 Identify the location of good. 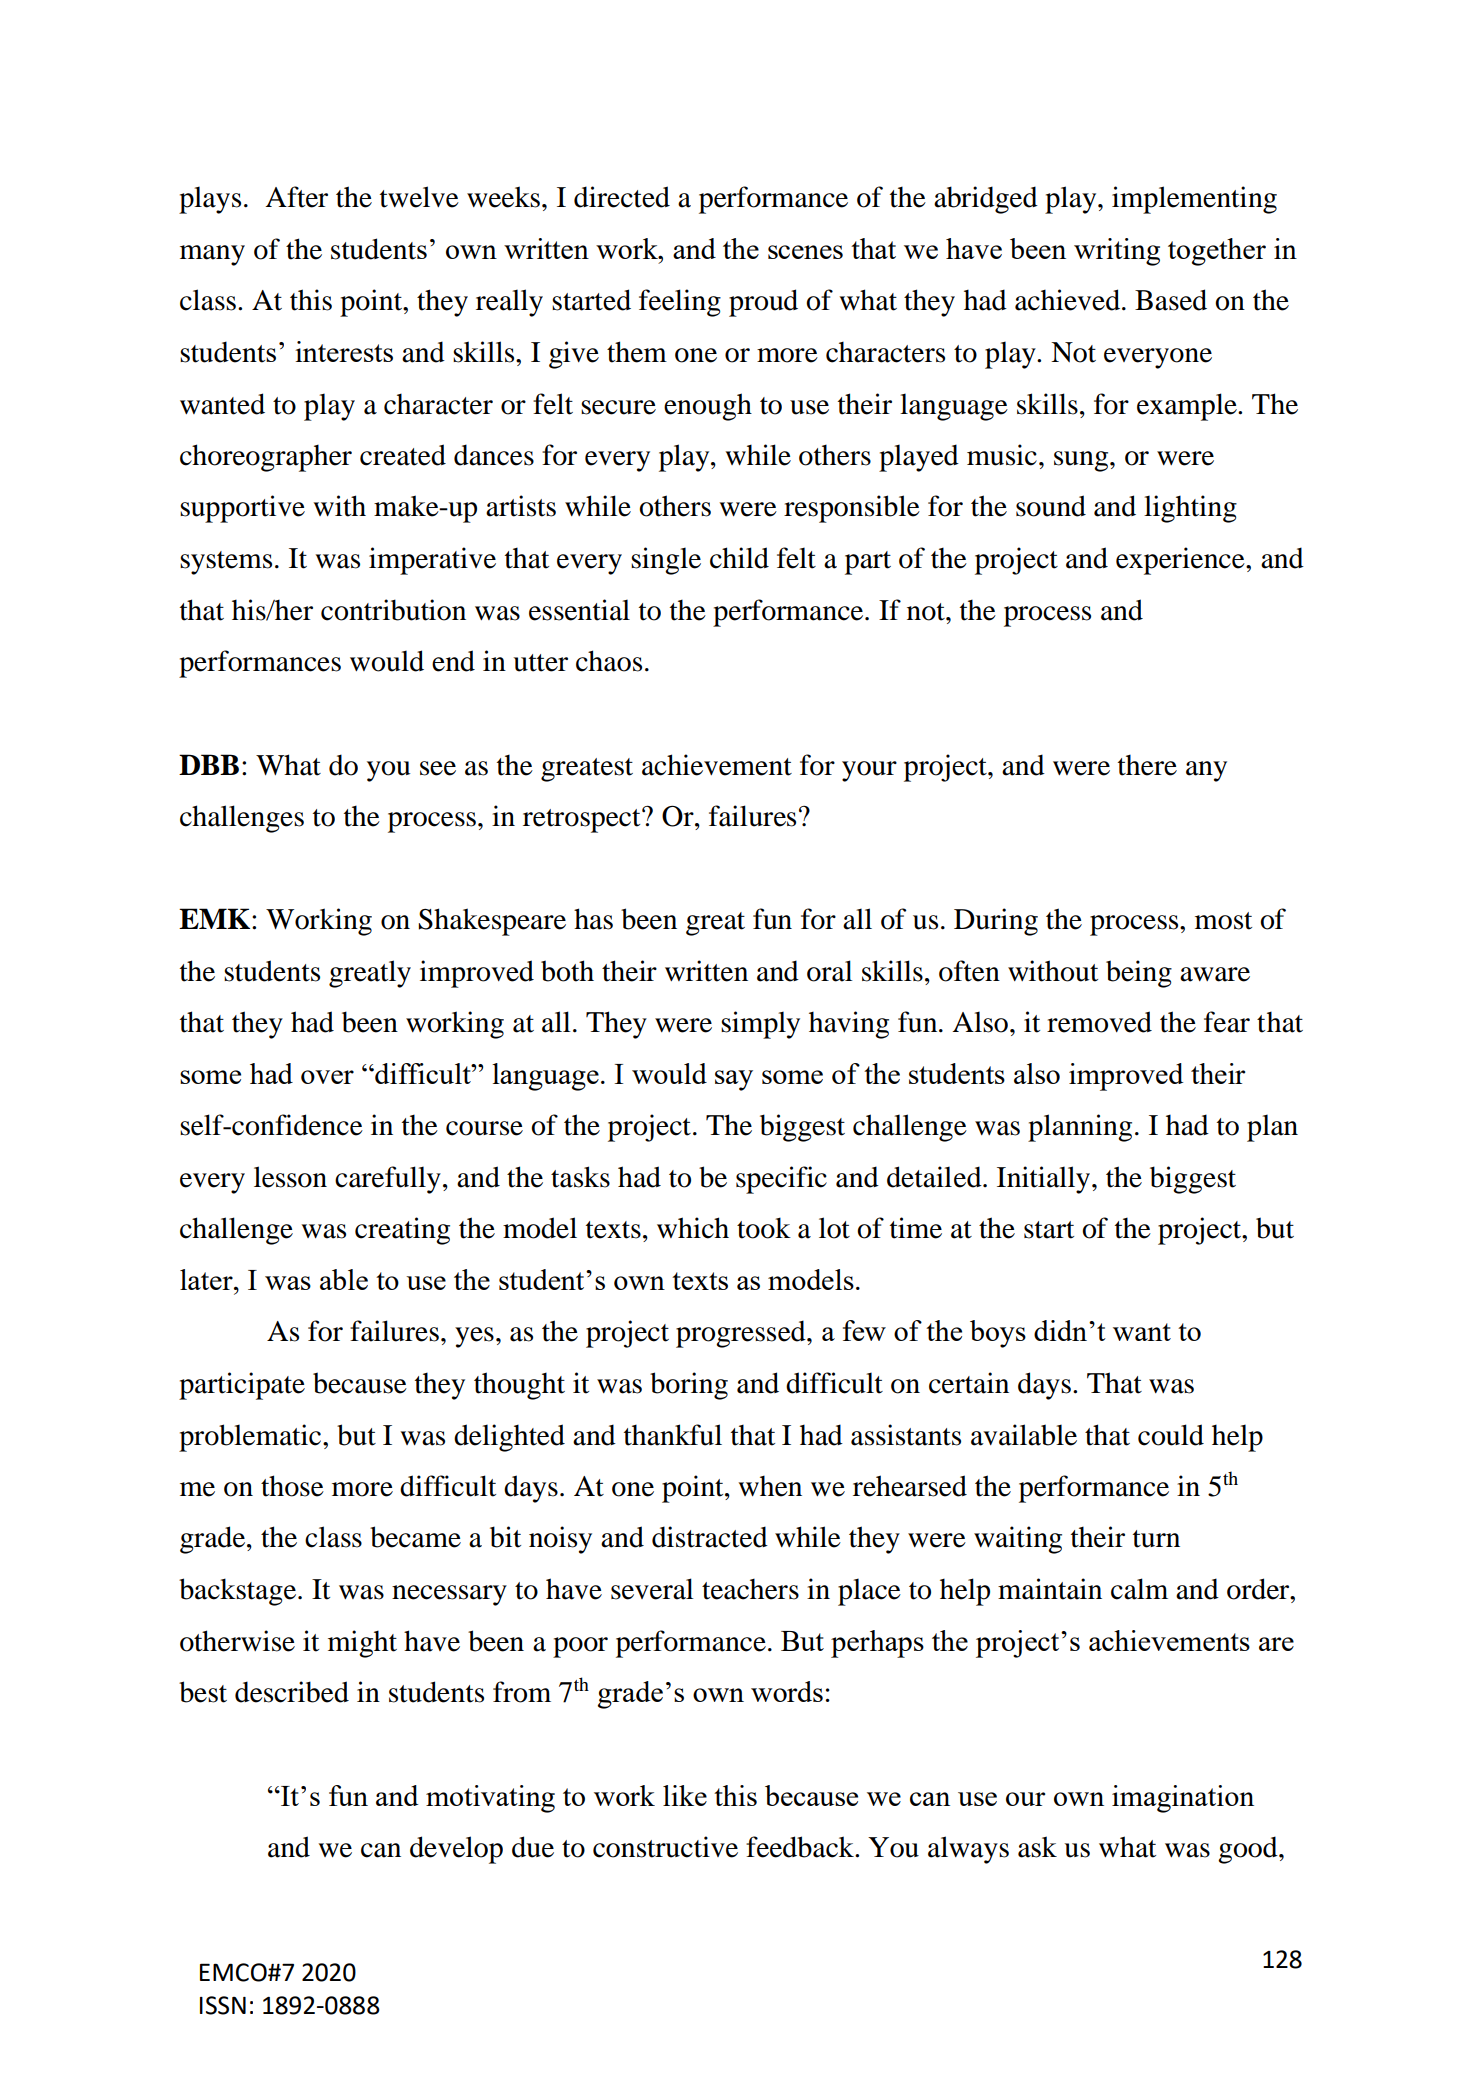
(1249, 1850).
